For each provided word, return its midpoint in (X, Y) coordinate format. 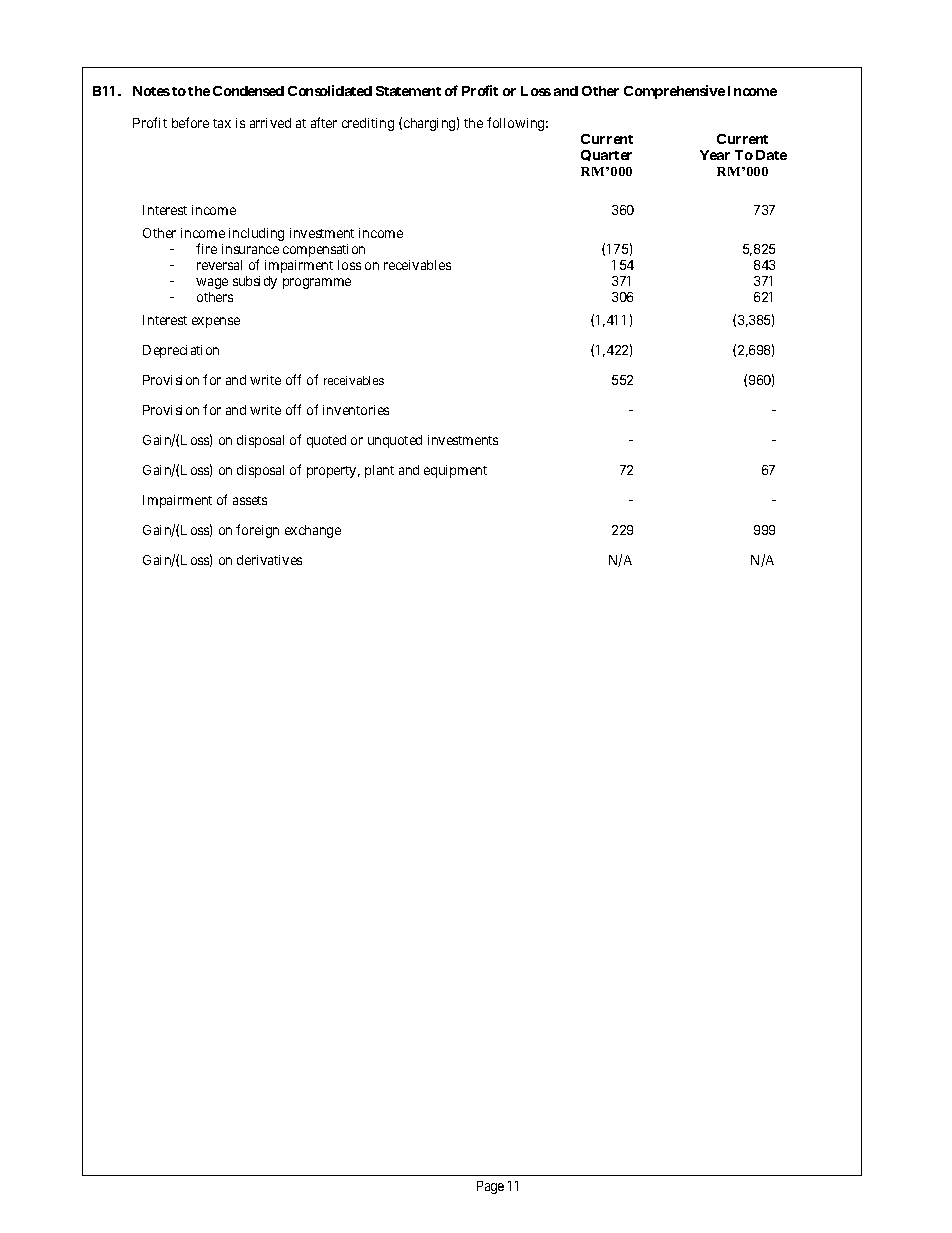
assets (250, 500)
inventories (356, 410)
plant (379, 471)
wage (212, 283)
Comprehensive (674, 92)
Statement (408, 91)
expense (216, 322)
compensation (324, 250)
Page (490, 1187)
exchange (313, 531)
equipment (455, 471)
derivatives (269, 560)
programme (317, 283)
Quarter (606, 155)
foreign (257, 531)
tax (222, 123)
